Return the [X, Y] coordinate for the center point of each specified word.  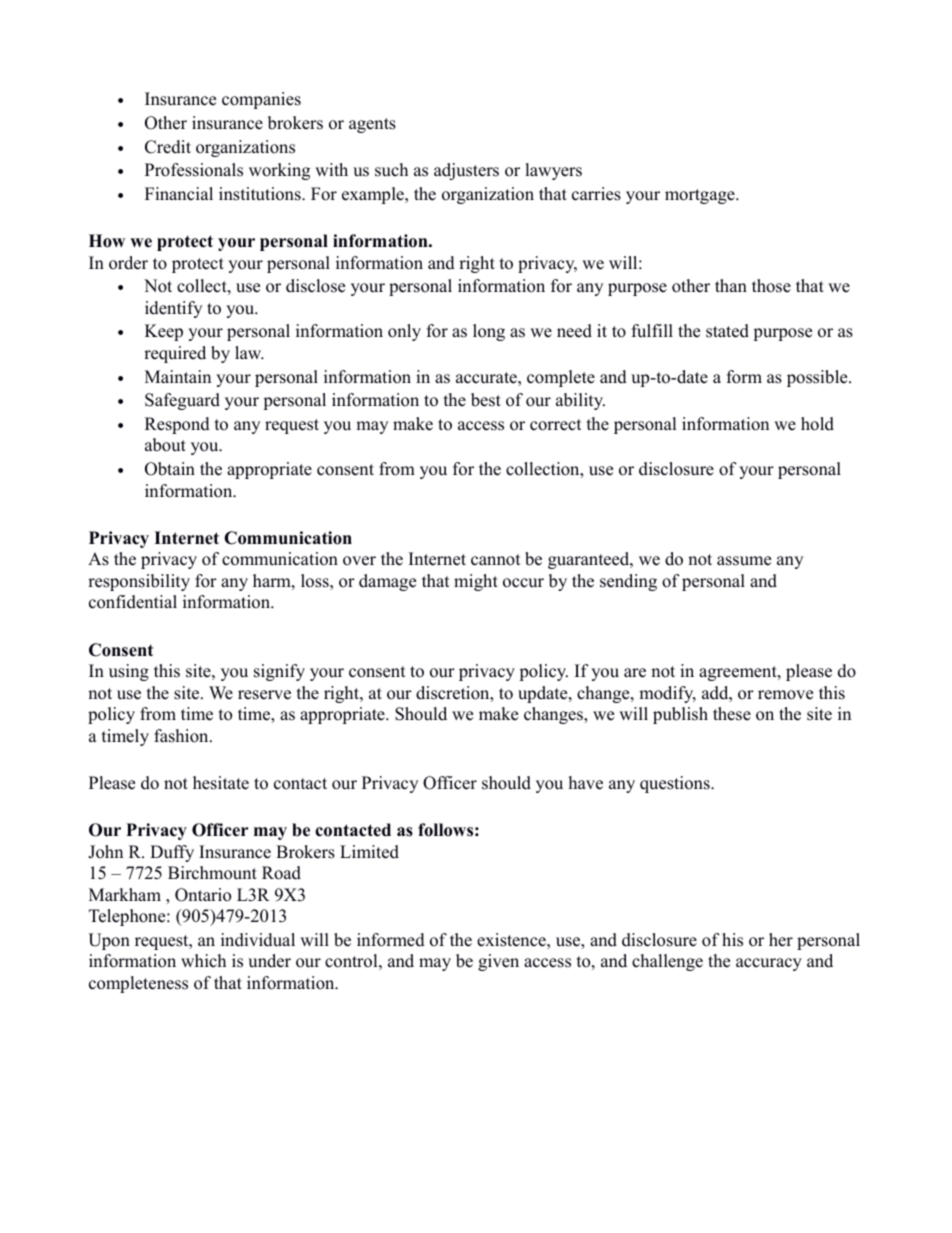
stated [727, 331]
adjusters [466, 171]
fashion [182, 736]
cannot [496, 560]
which [203, 961]
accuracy [769, 964]
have [586, 783]
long [489, 332]
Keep [164, 332]
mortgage [701, 196]
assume [744, 561]
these [732, 714]
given [498, 962]
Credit [168, 147]
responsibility [139, 582]
